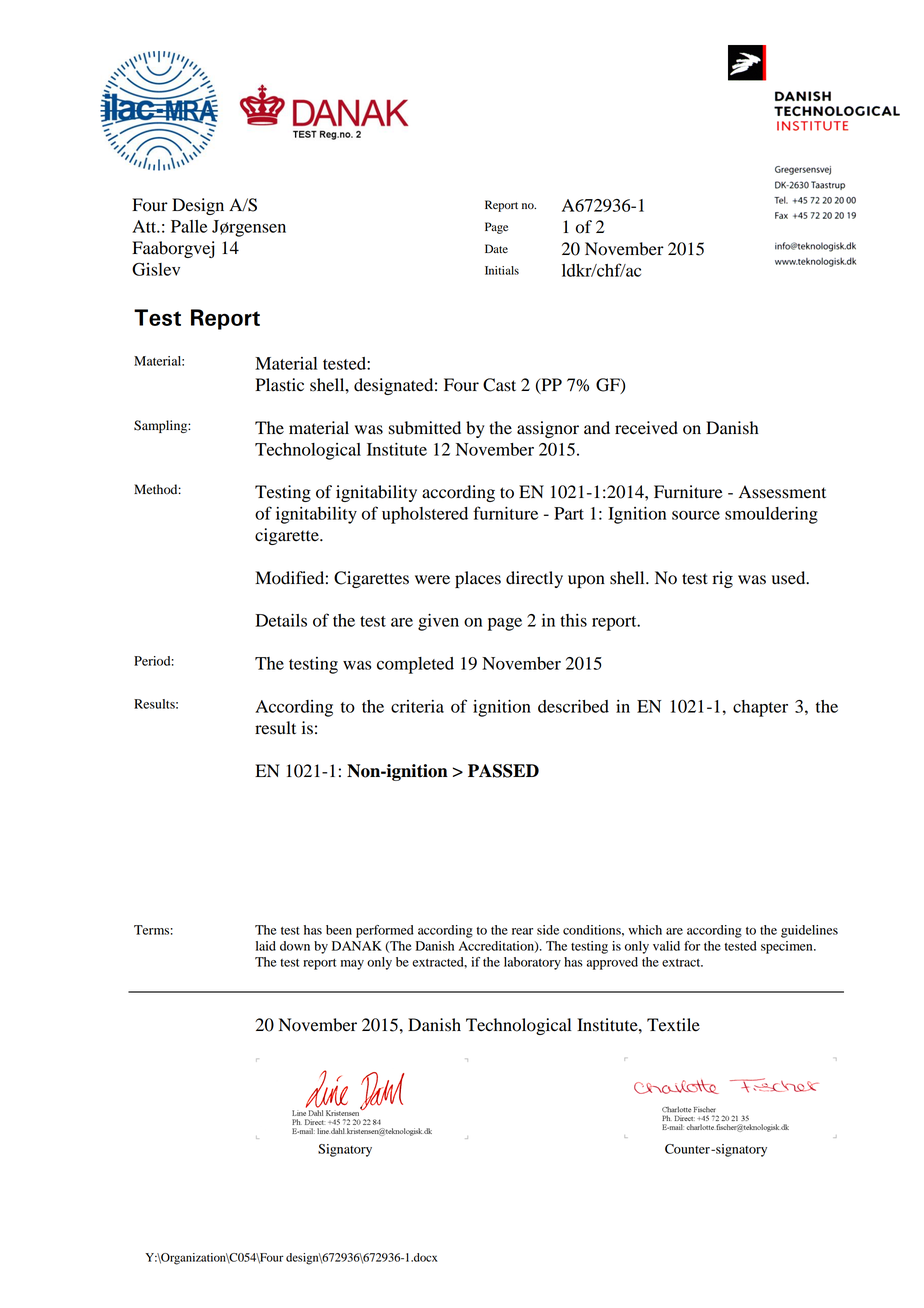  Describe the element at coordinates (496, 248) in the image. I see `Date` at that location.
